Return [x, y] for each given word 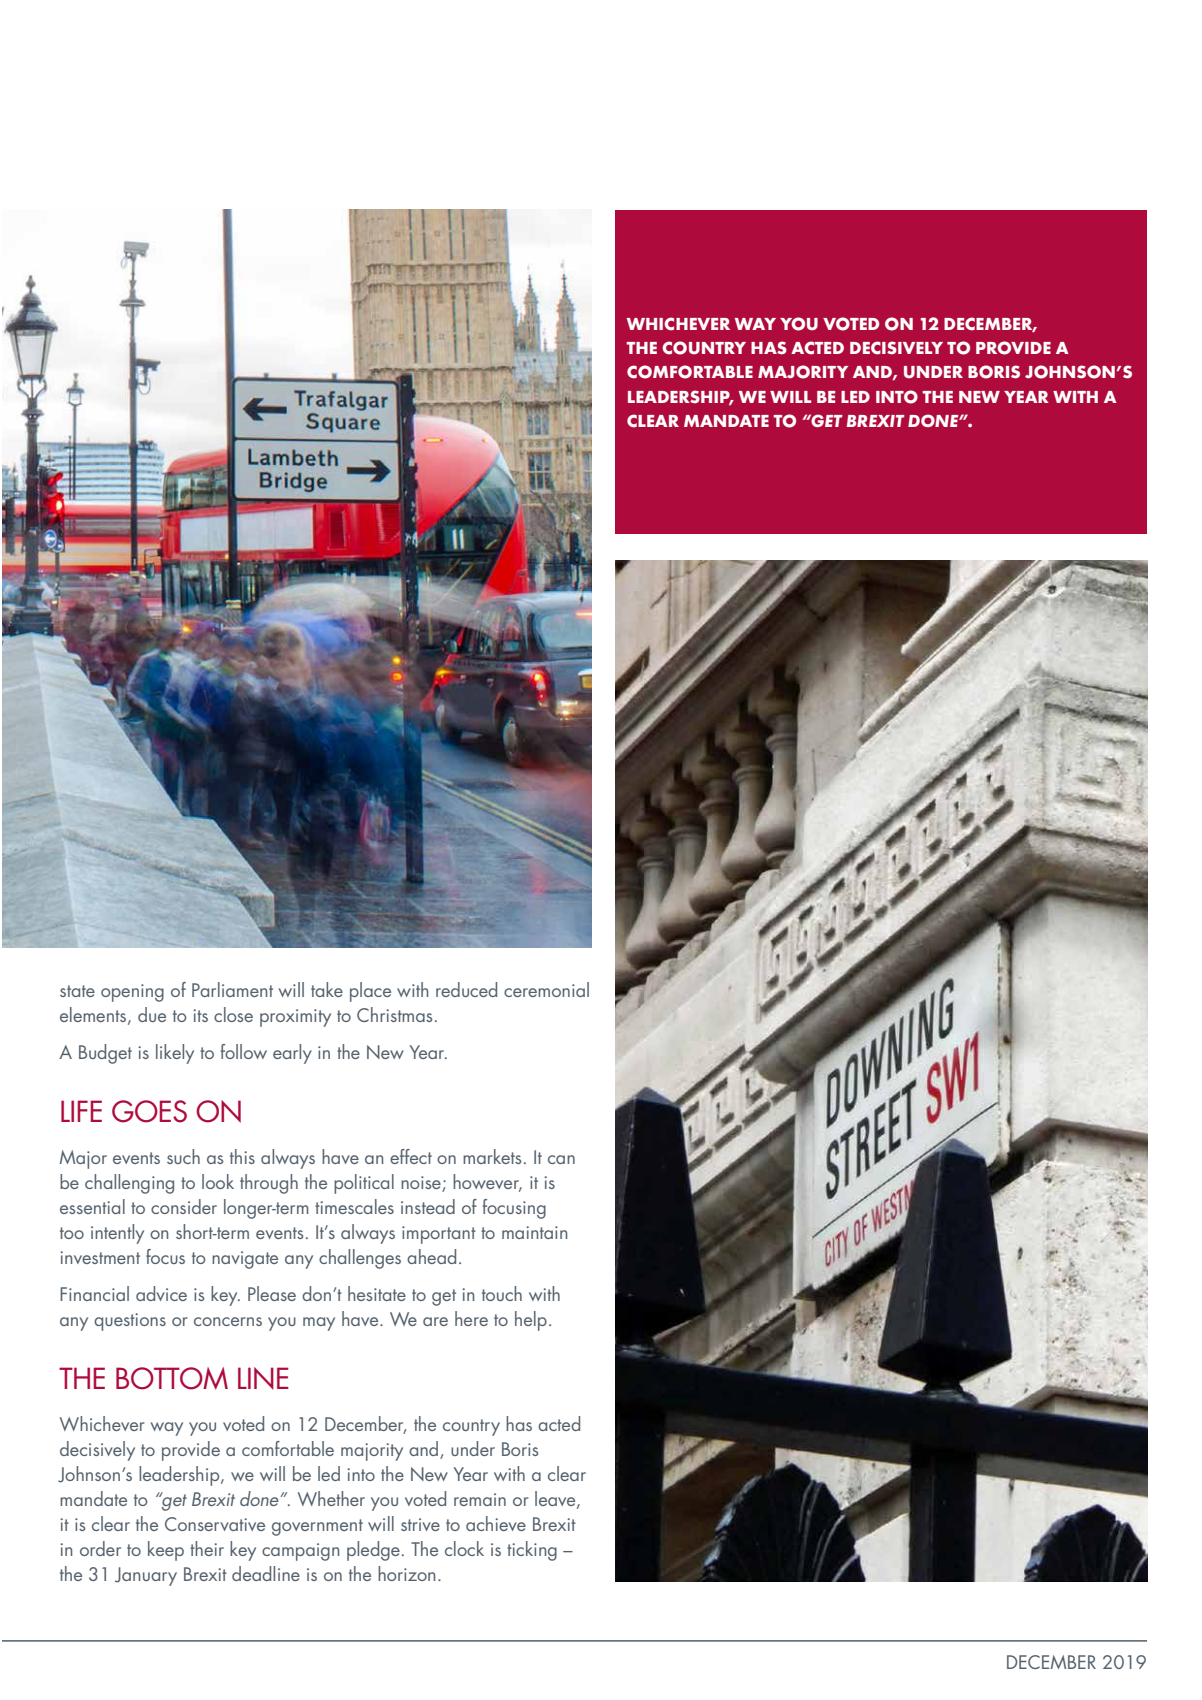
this [242, 1156]
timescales [354, 1206]
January [146, 1576]
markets [492, 1156]
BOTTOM [172, 1378]
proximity [295, 1018]
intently [117, 1234]
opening [132, 993]
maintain [534, 1232]
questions [130, 1322]
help [531, 1321]
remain [480, 1499]
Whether [331, 1498]
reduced [466, 989]
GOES [149, 1111]
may [319, 1324]
